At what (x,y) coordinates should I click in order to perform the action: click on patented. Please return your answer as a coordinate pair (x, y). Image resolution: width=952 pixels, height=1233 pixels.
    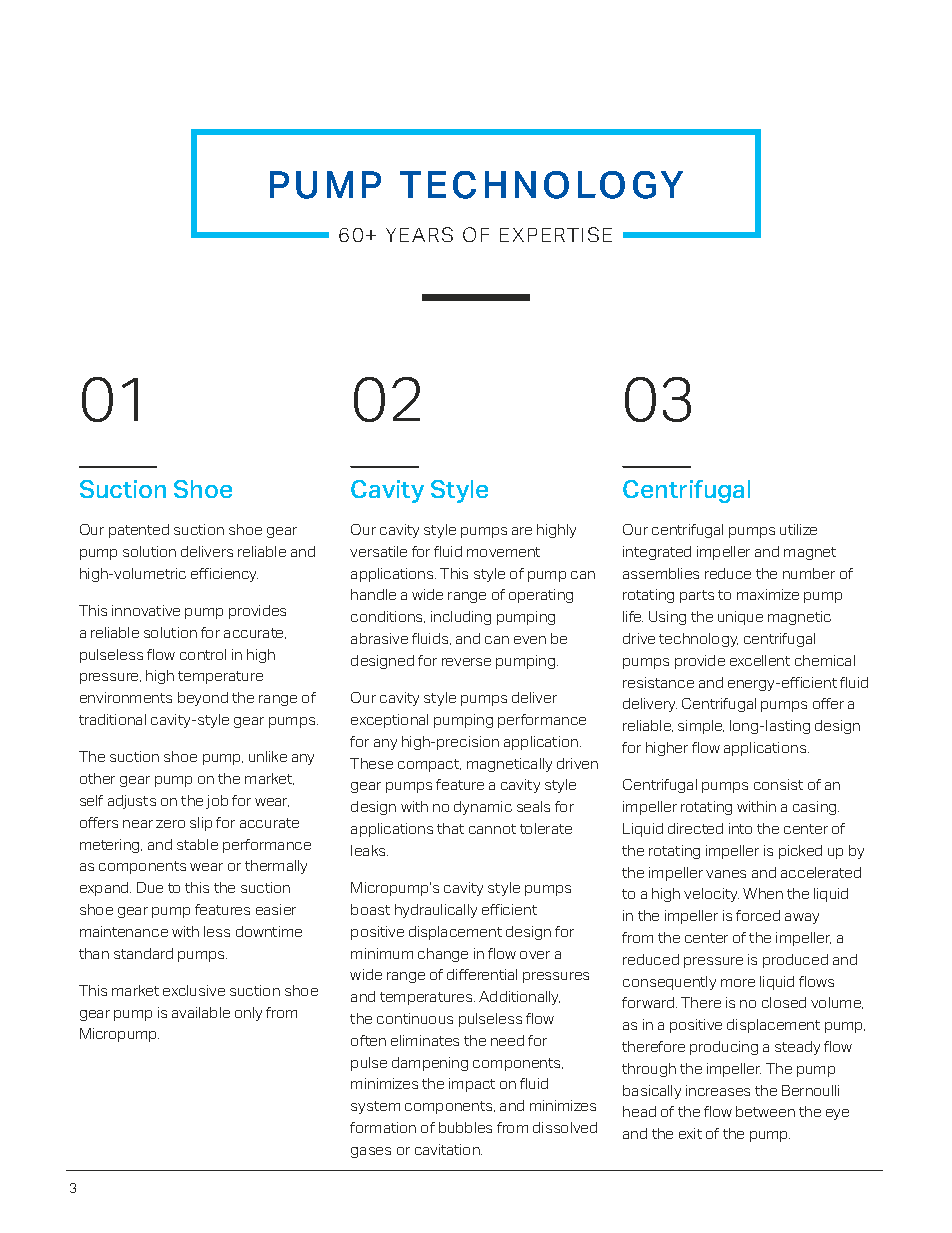
    Looking at the image, I should click on (139, 531).
